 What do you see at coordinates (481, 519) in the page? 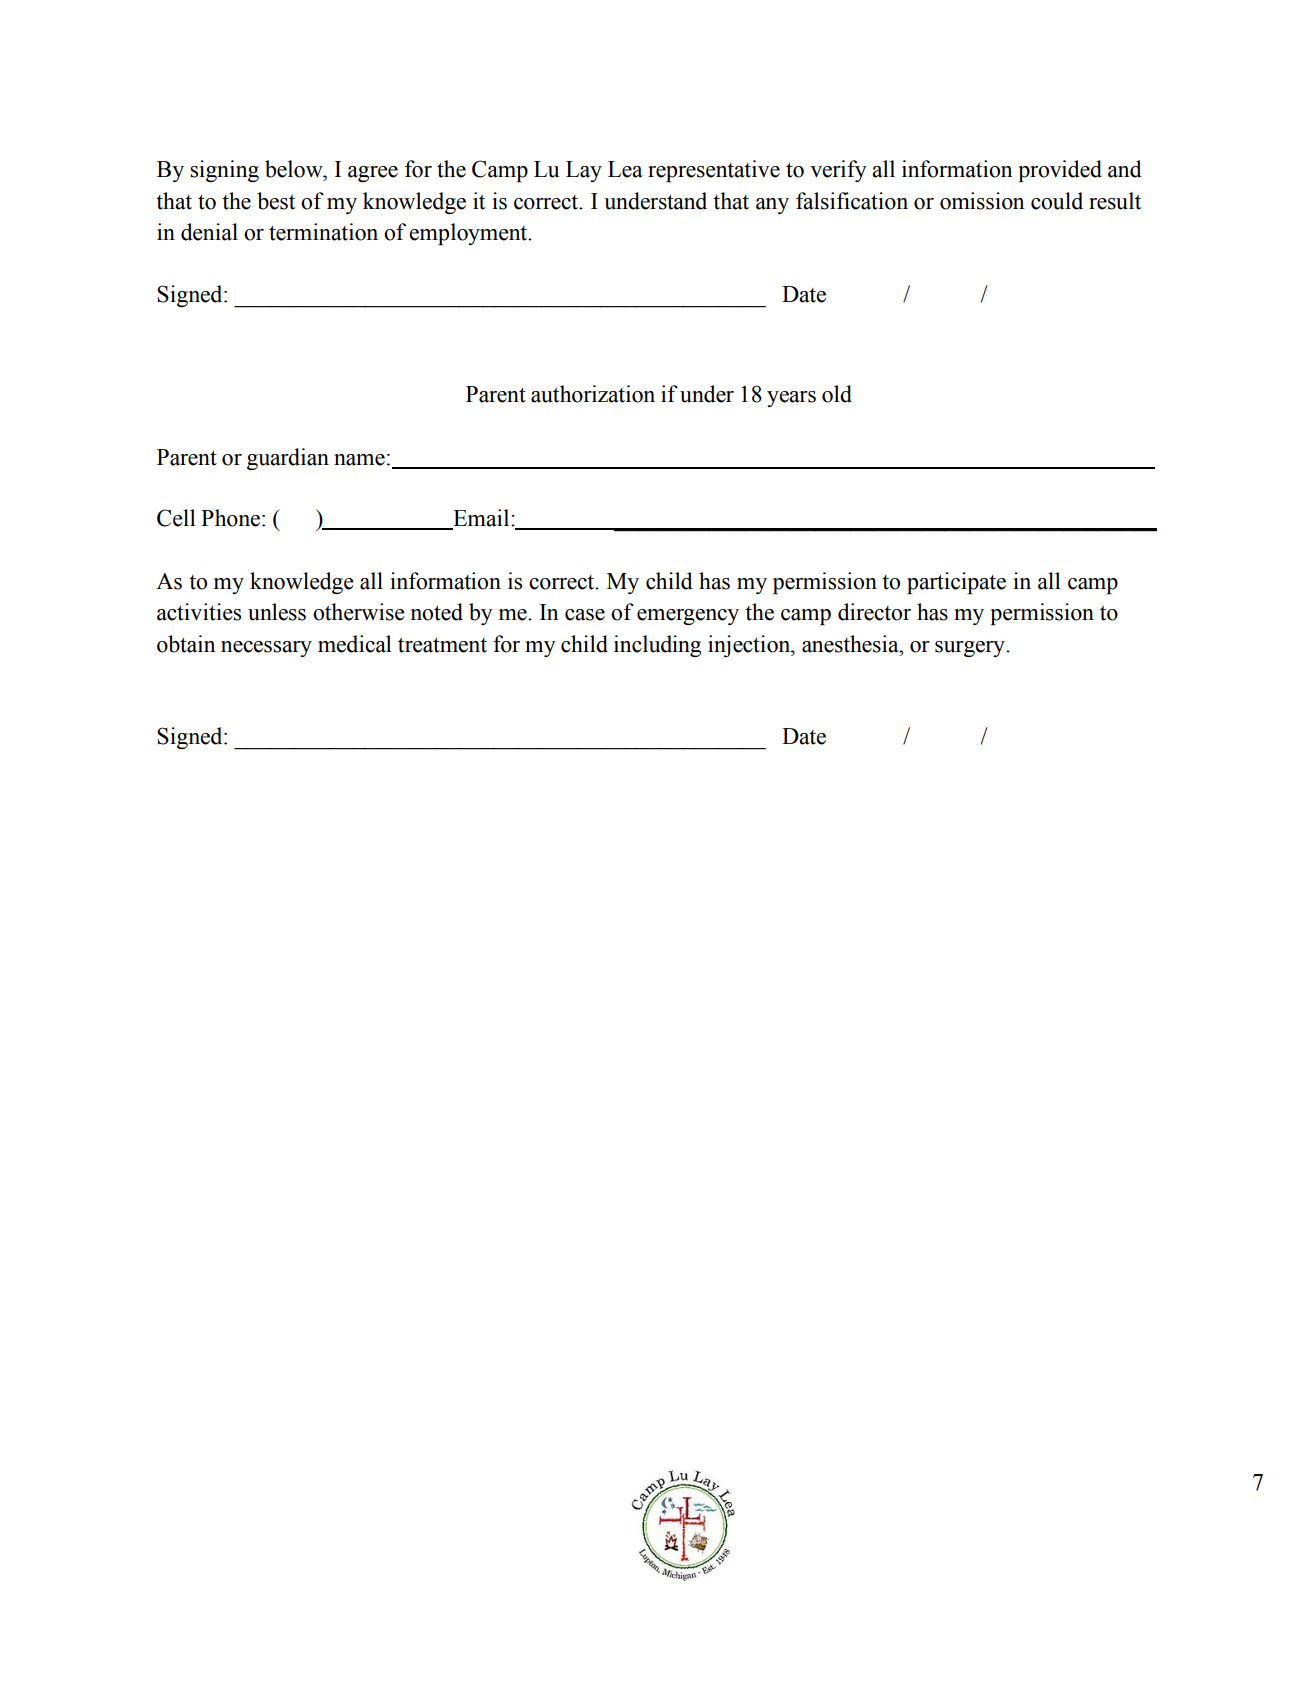
I see `Email` at bounding box center [481, 519].
